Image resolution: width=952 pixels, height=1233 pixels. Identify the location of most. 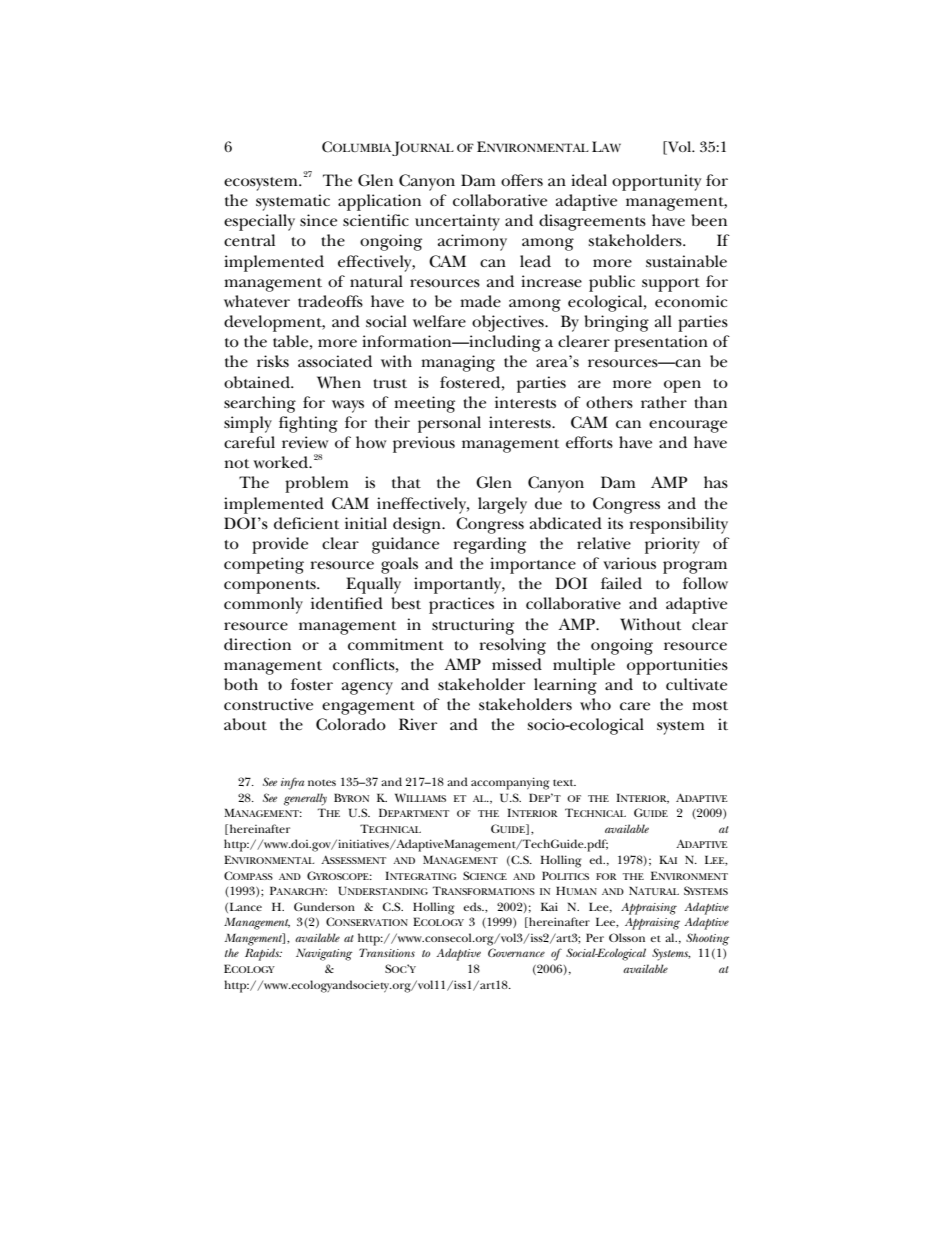
(710, 705).
